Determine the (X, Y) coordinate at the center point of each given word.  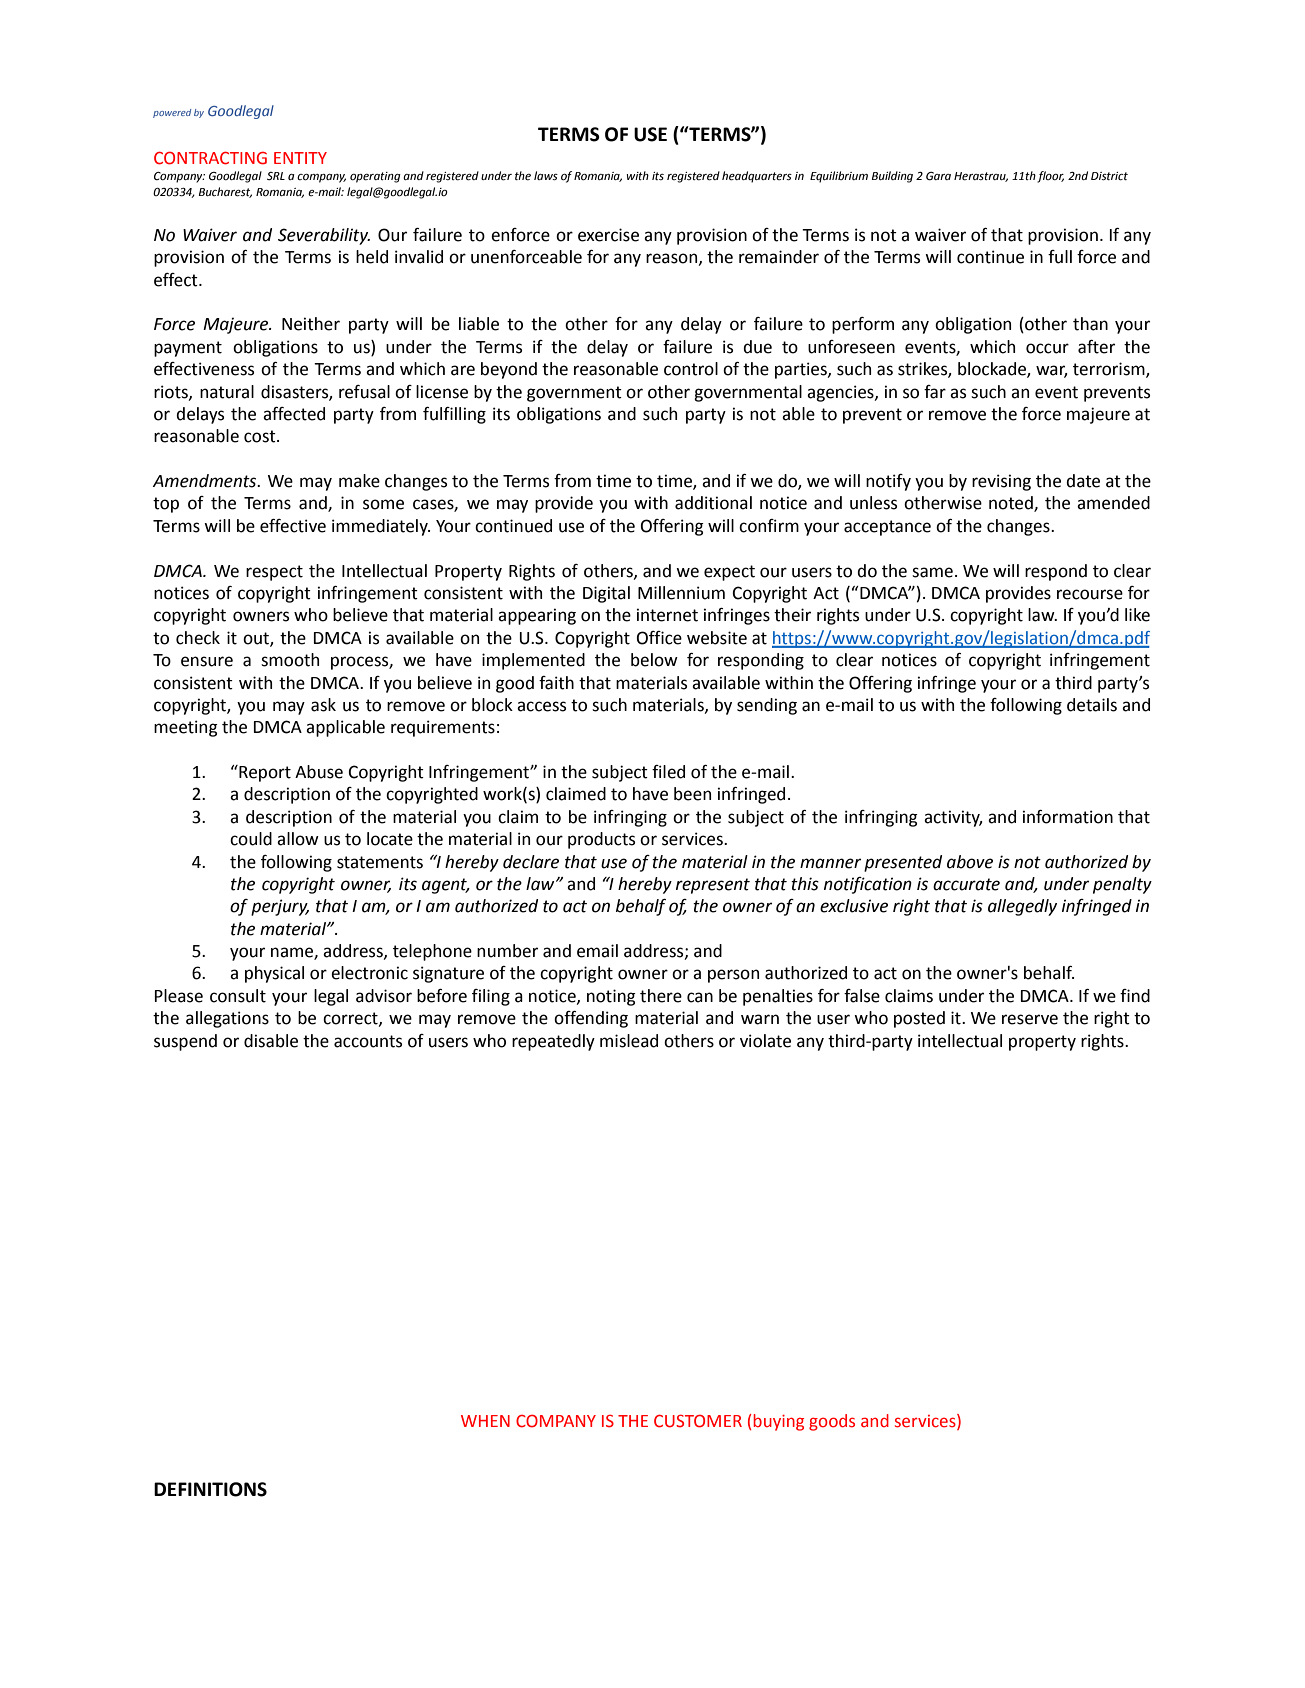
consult (238, 996)
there (661, 996)
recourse (1090, 594)
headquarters (757, 177)
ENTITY (300, 158)
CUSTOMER (698, 1421)
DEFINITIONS (210, 1489)
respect (274, 573)
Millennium (681, 593)
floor (1050, 177)
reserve (1030, 1019)
